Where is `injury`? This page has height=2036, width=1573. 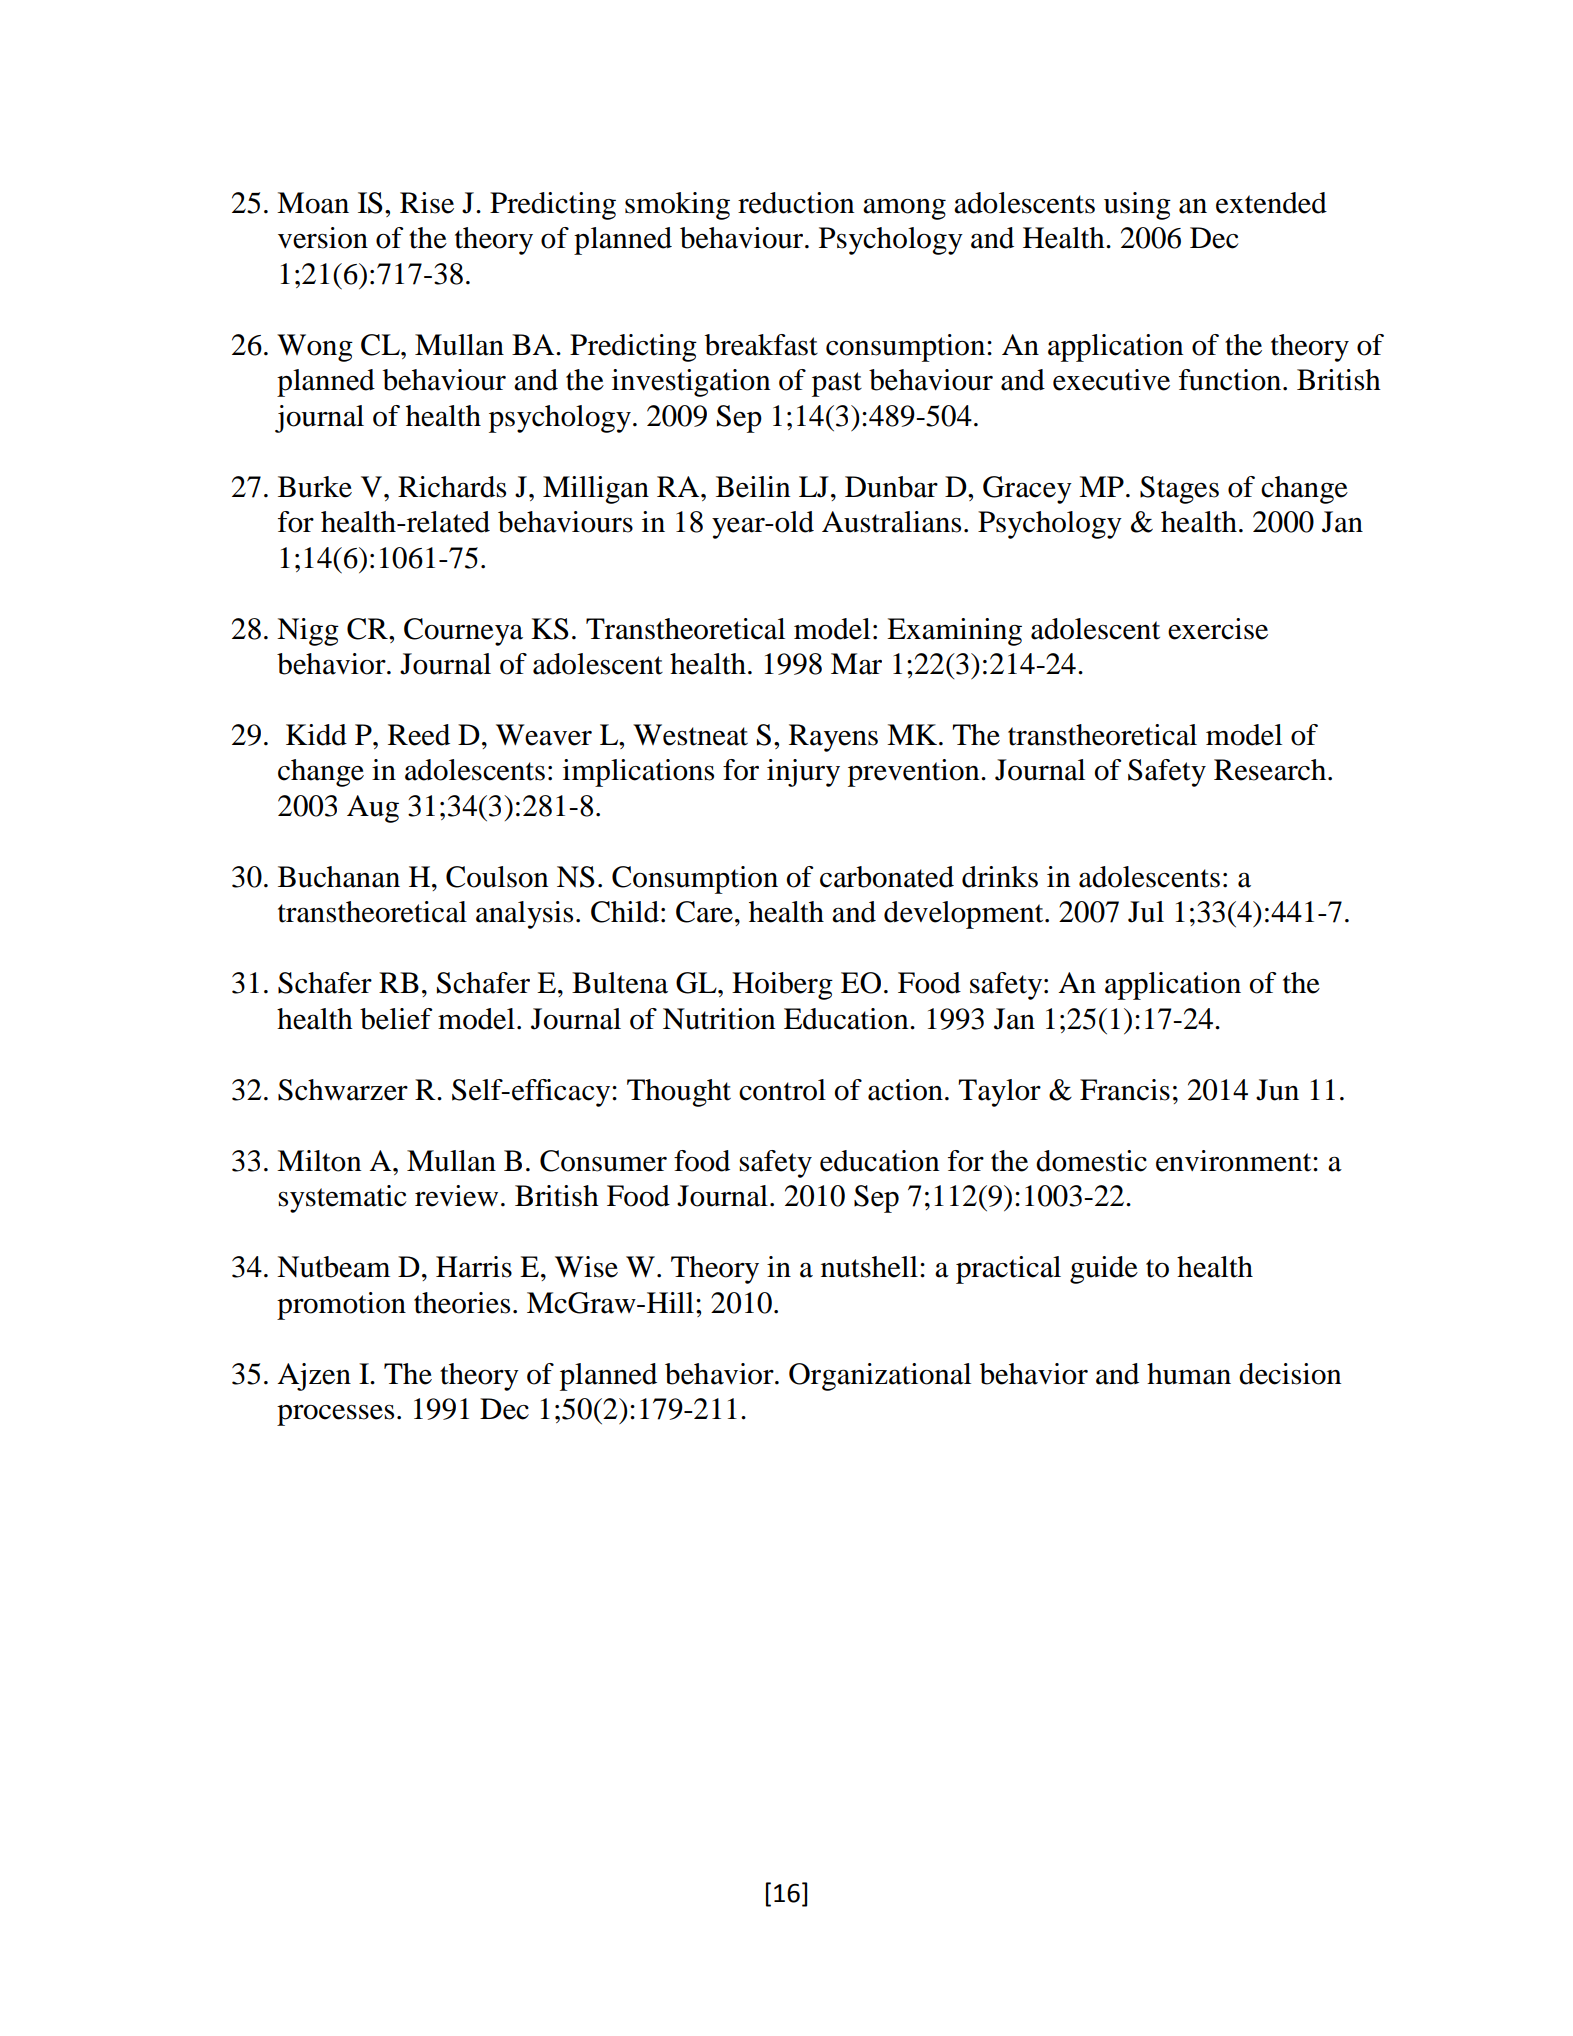 injury is located at coordinates (803, 773).
